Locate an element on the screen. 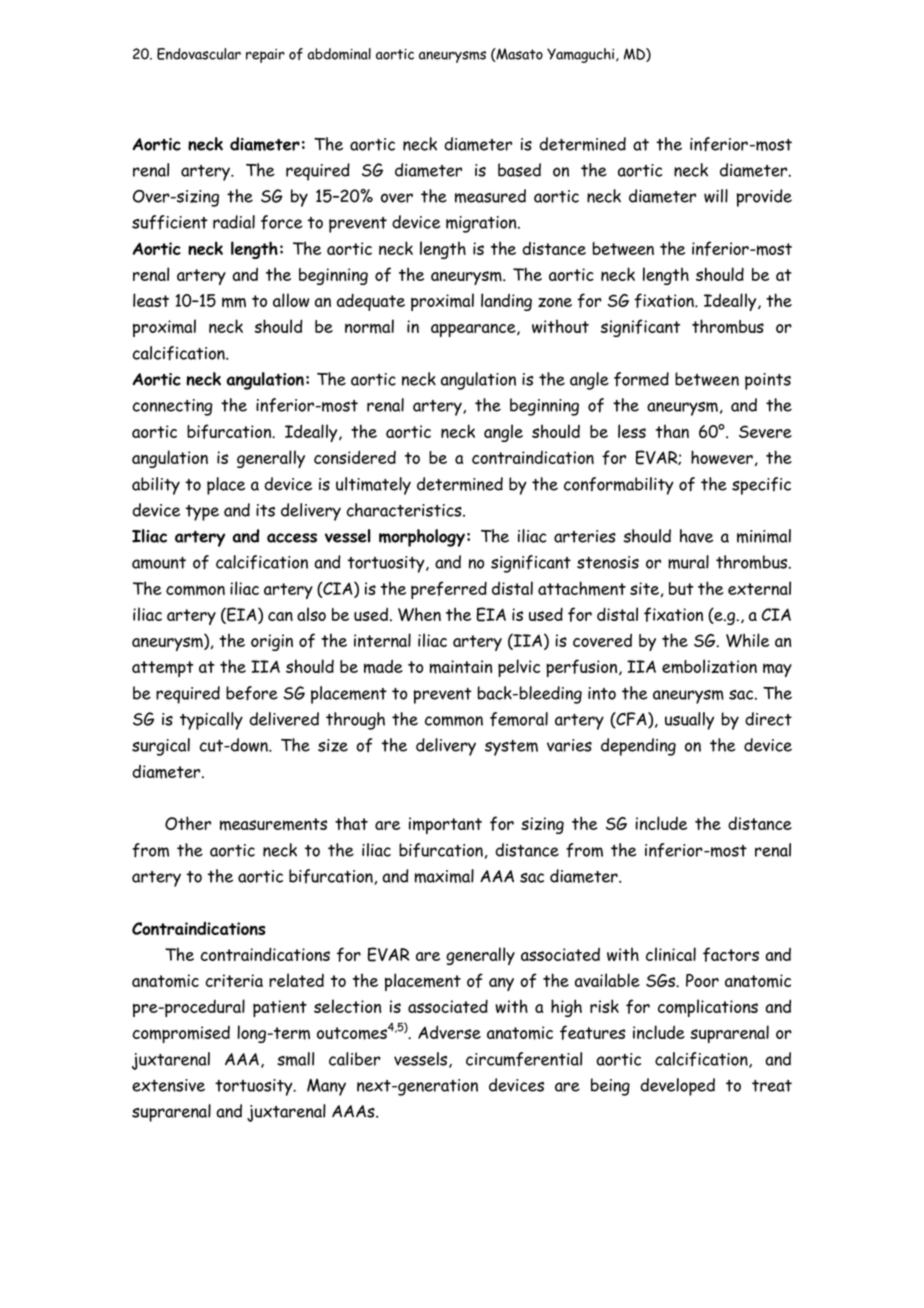 This screenshot has width=924, height=1308. connecting is located at coordinates (173, 407).
